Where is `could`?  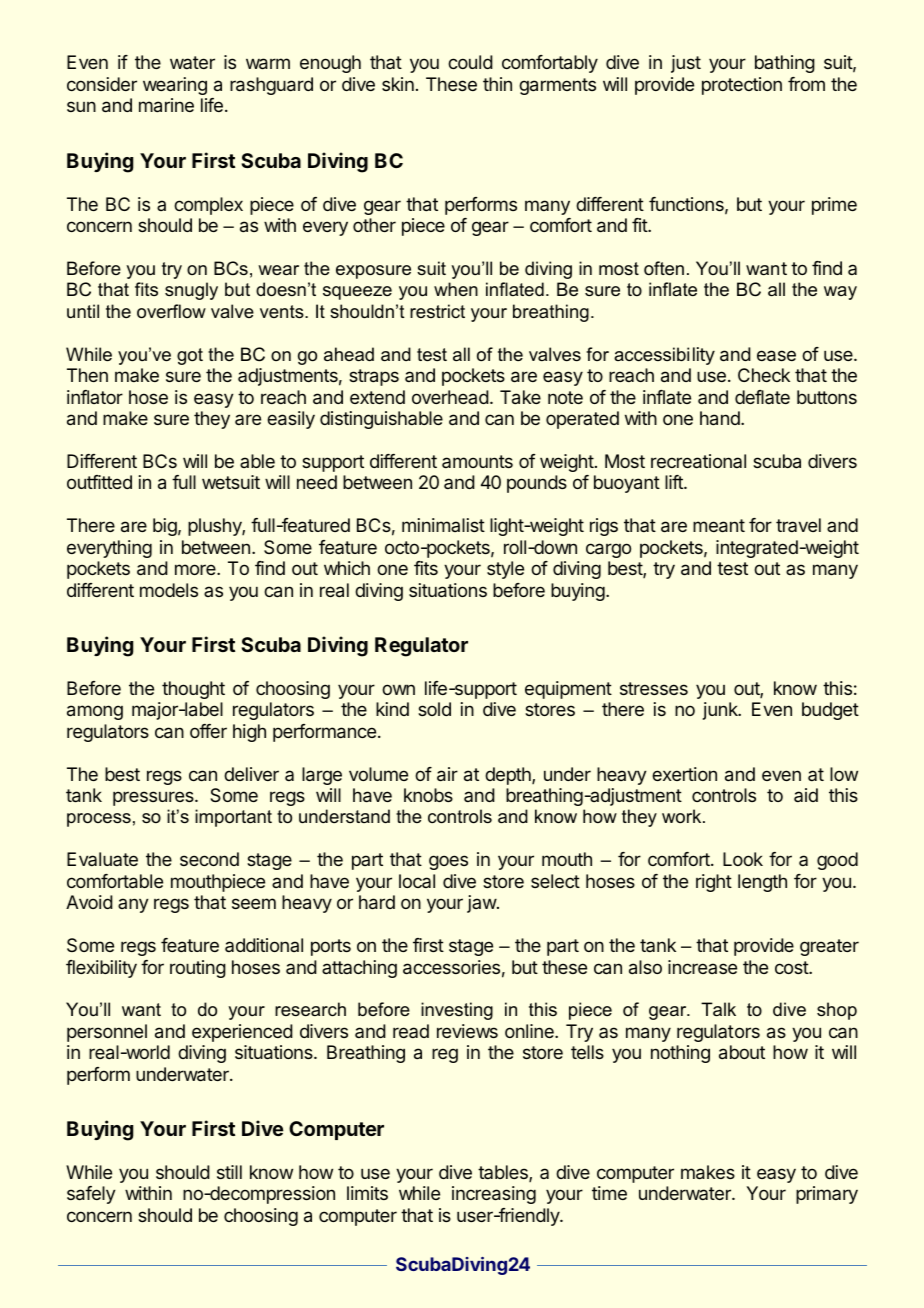
could is located at coordinates (470, 62).
